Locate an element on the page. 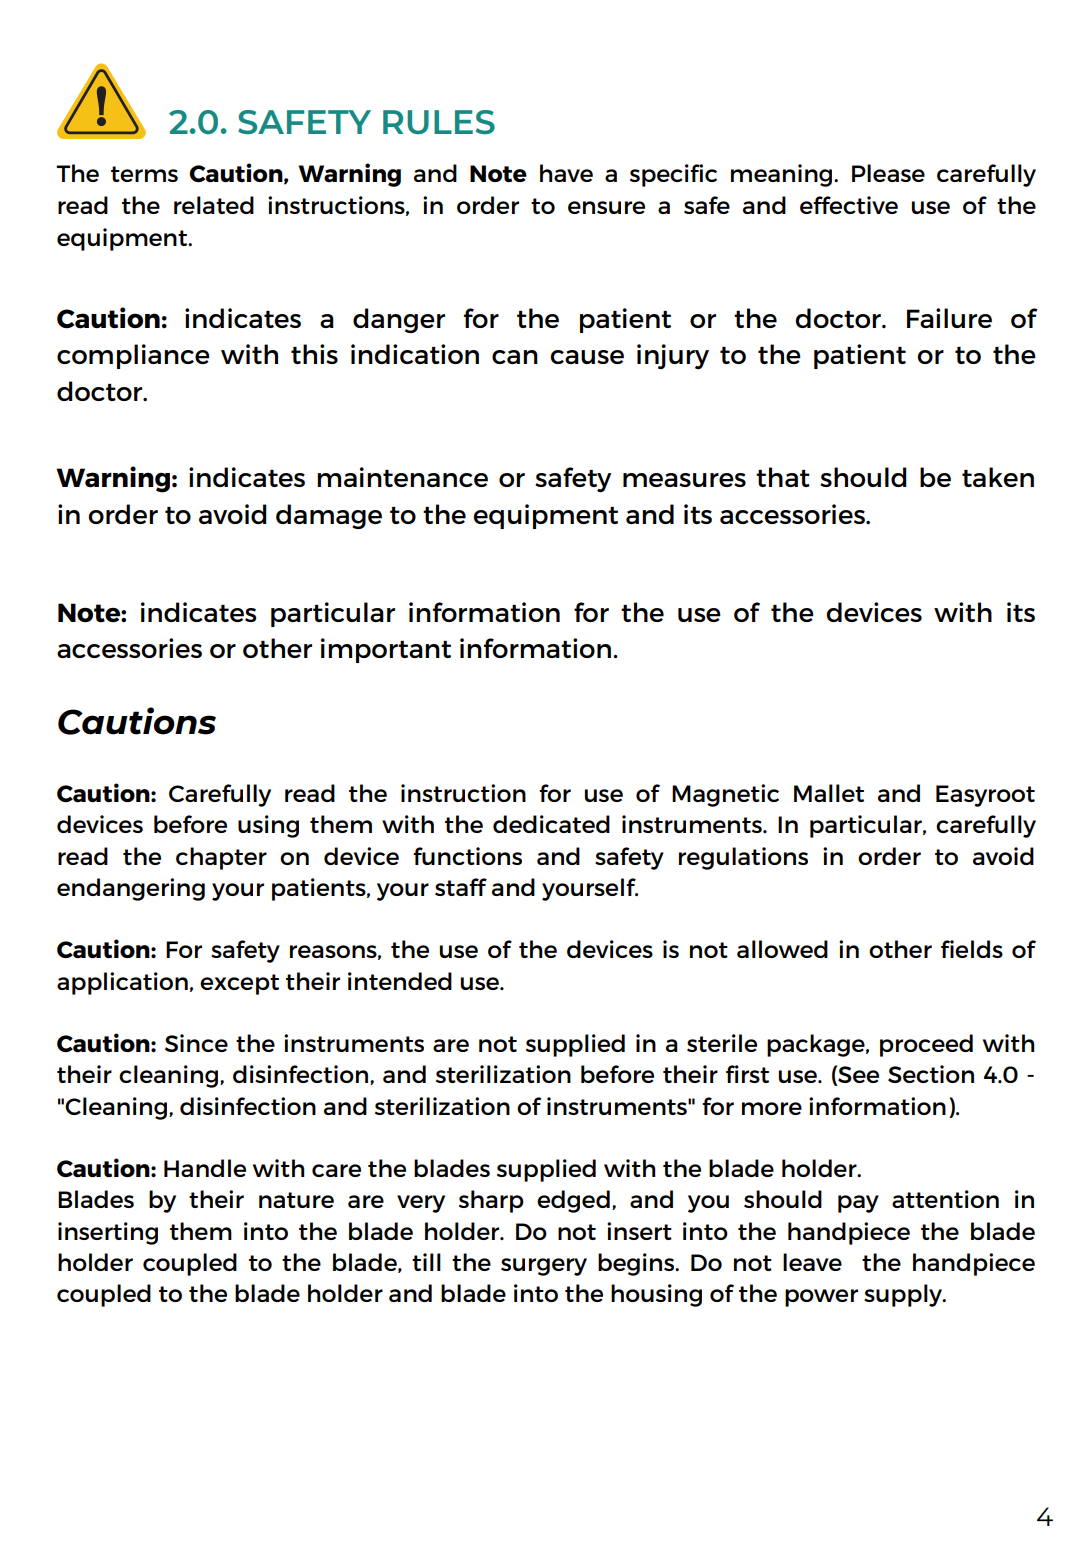 This document has width=1091, height=1549. related is located at coordinates (214, 205).
